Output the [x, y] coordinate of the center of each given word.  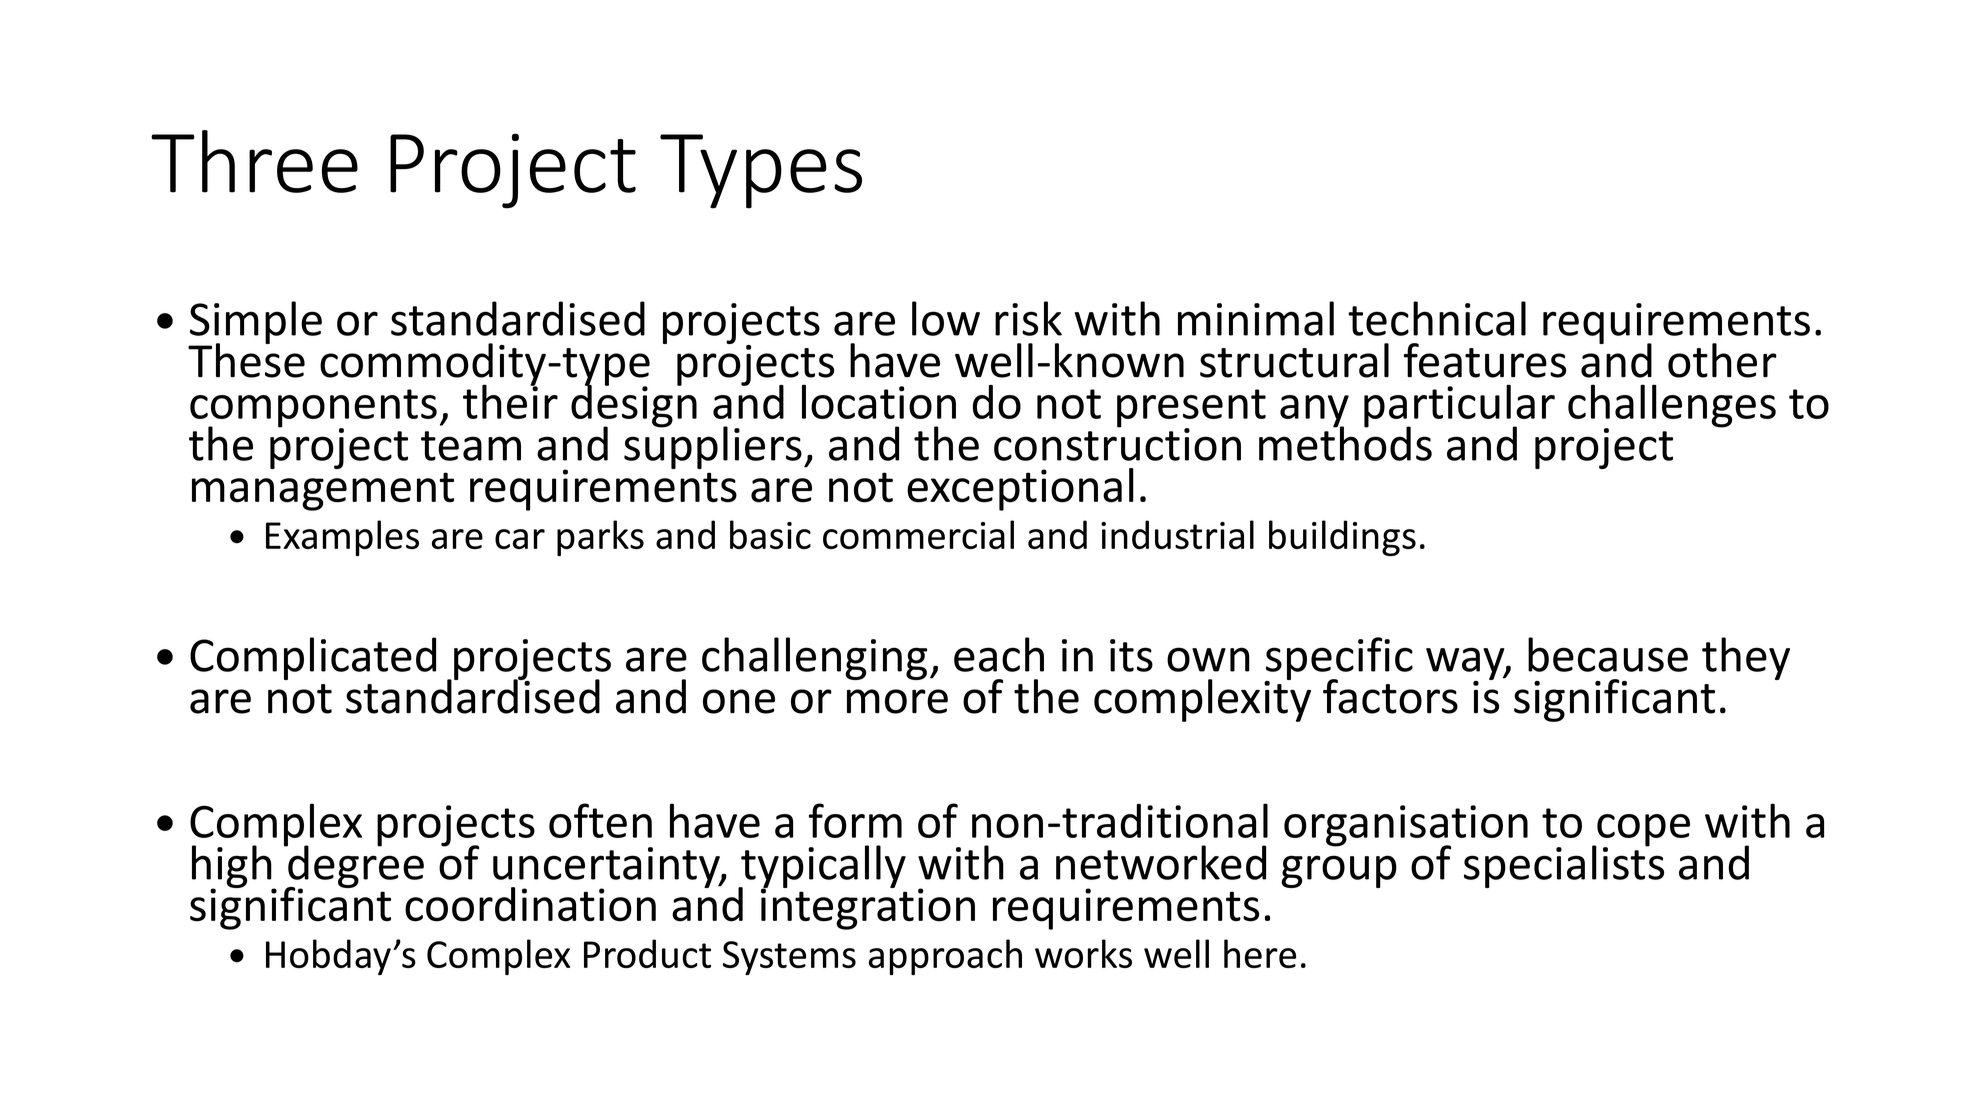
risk [1028, 318]
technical [1437, 318]
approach [945, 957]
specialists [1564, 865]
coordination [530, 904]
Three [254, 161]
